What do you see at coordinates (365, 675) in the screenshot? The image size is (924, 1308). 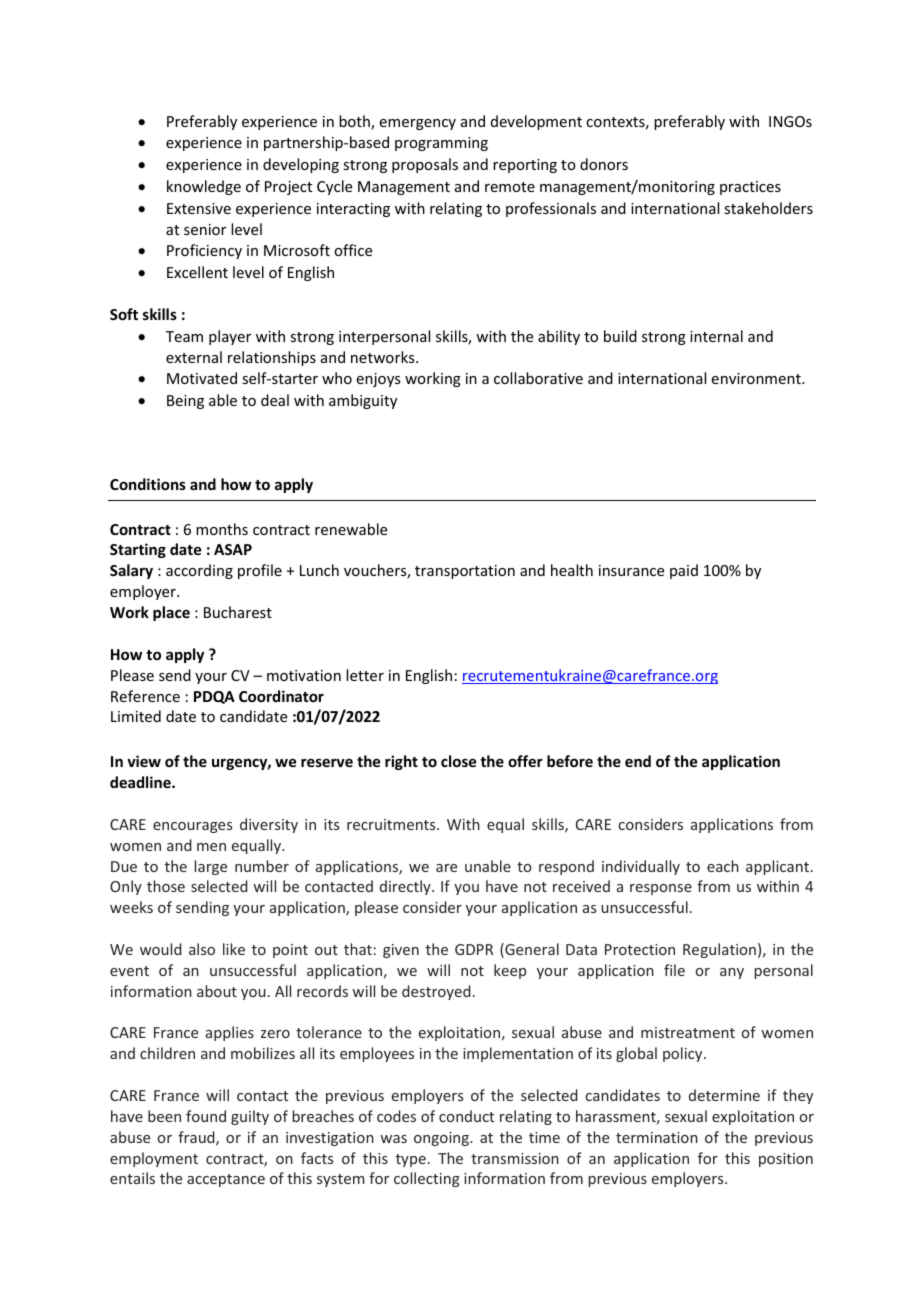 I see `letter` at bounding box center [365, 675].
